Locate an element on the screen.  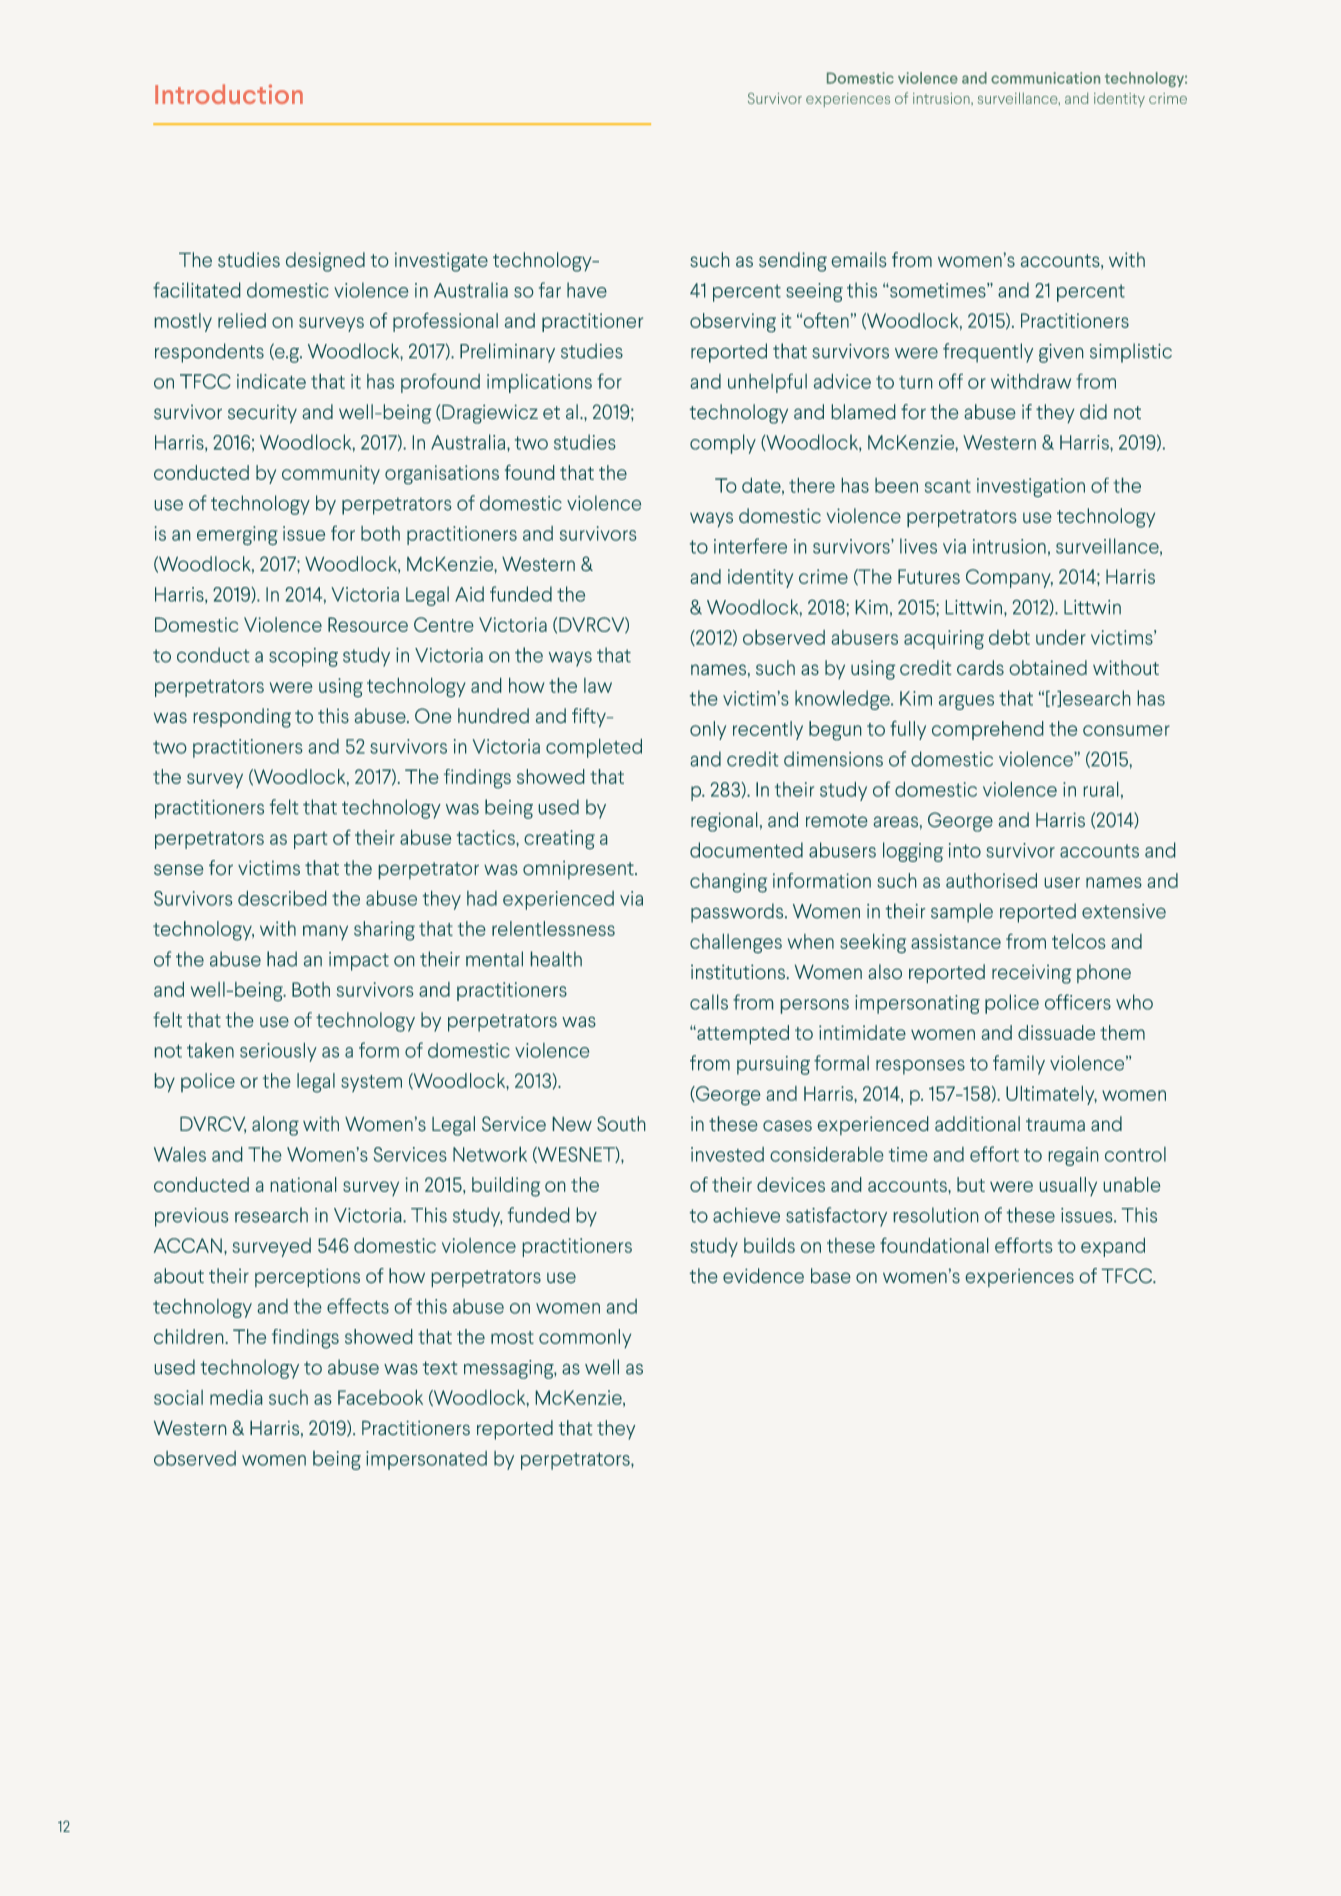
regain is located at coordinates (1073, 1156).
